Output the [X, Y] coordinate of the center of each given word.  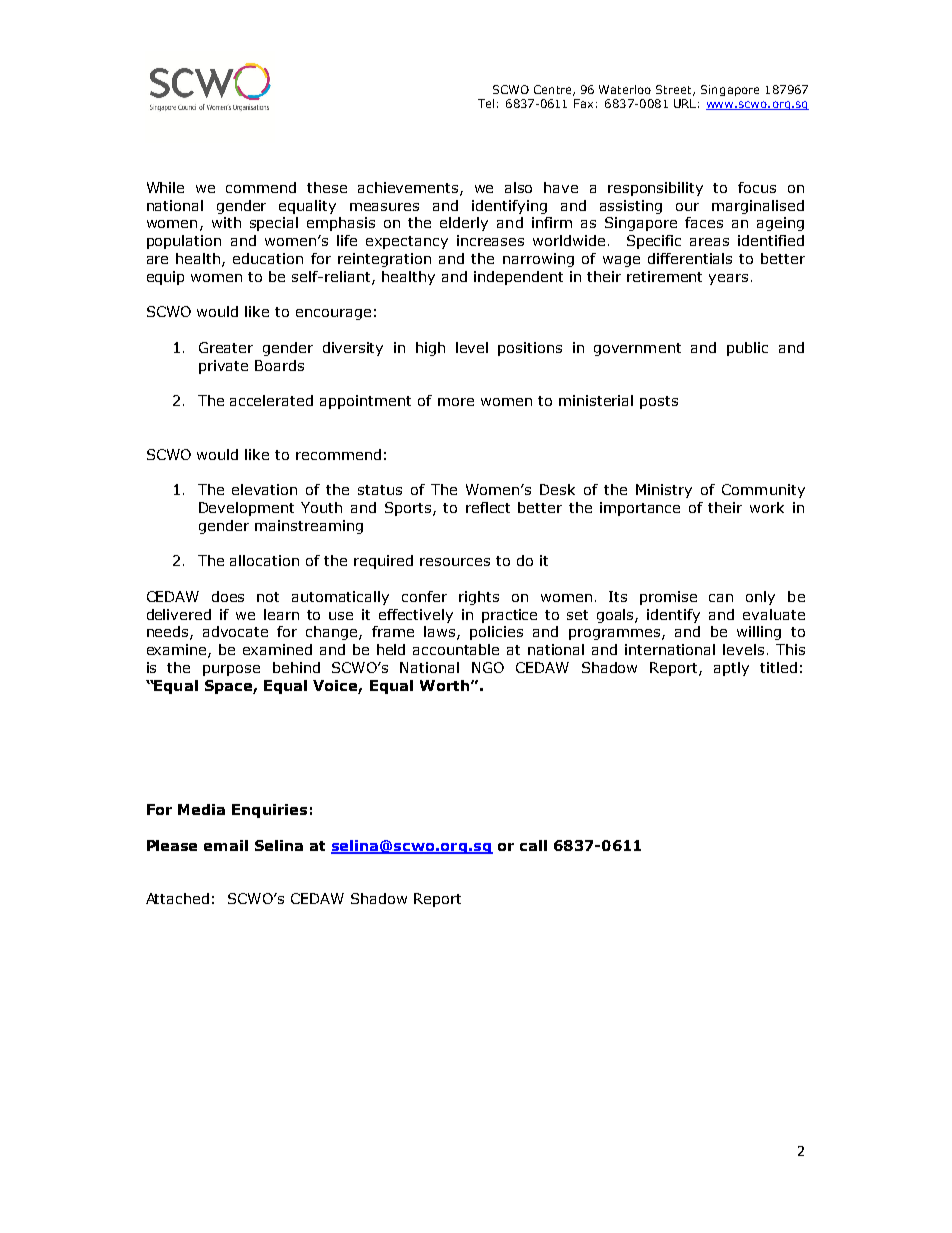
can [721, 598]
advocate [235, 631]
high [430, 349]
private [223, 367]
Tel [486, 103]
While [165, 187]
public [747, 349]
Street [675, 90]
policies [496, 633]
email [226, 845]
